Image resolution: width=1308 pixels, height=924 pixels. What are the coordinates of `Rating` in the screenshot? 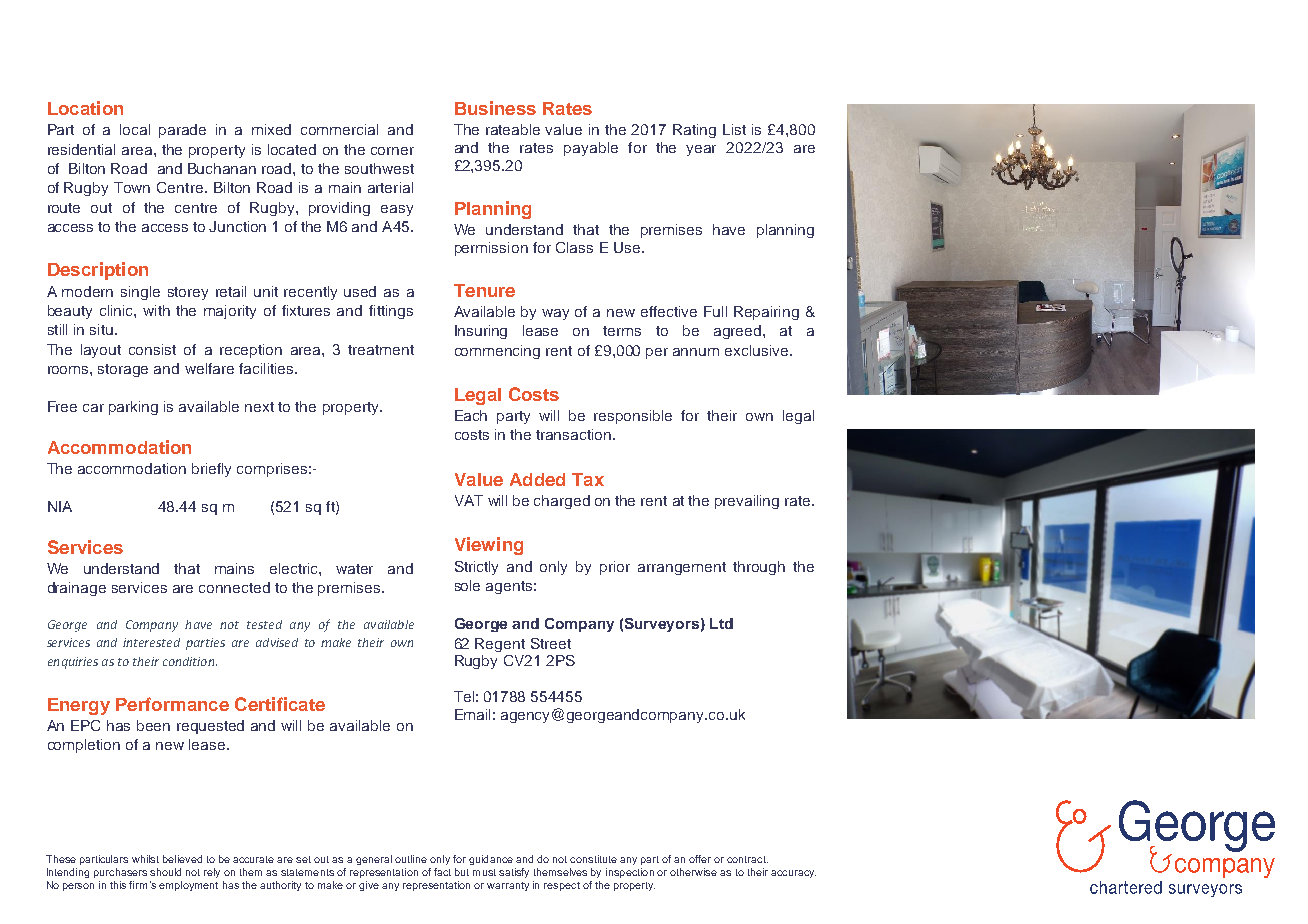 It's located at (694, 131).
